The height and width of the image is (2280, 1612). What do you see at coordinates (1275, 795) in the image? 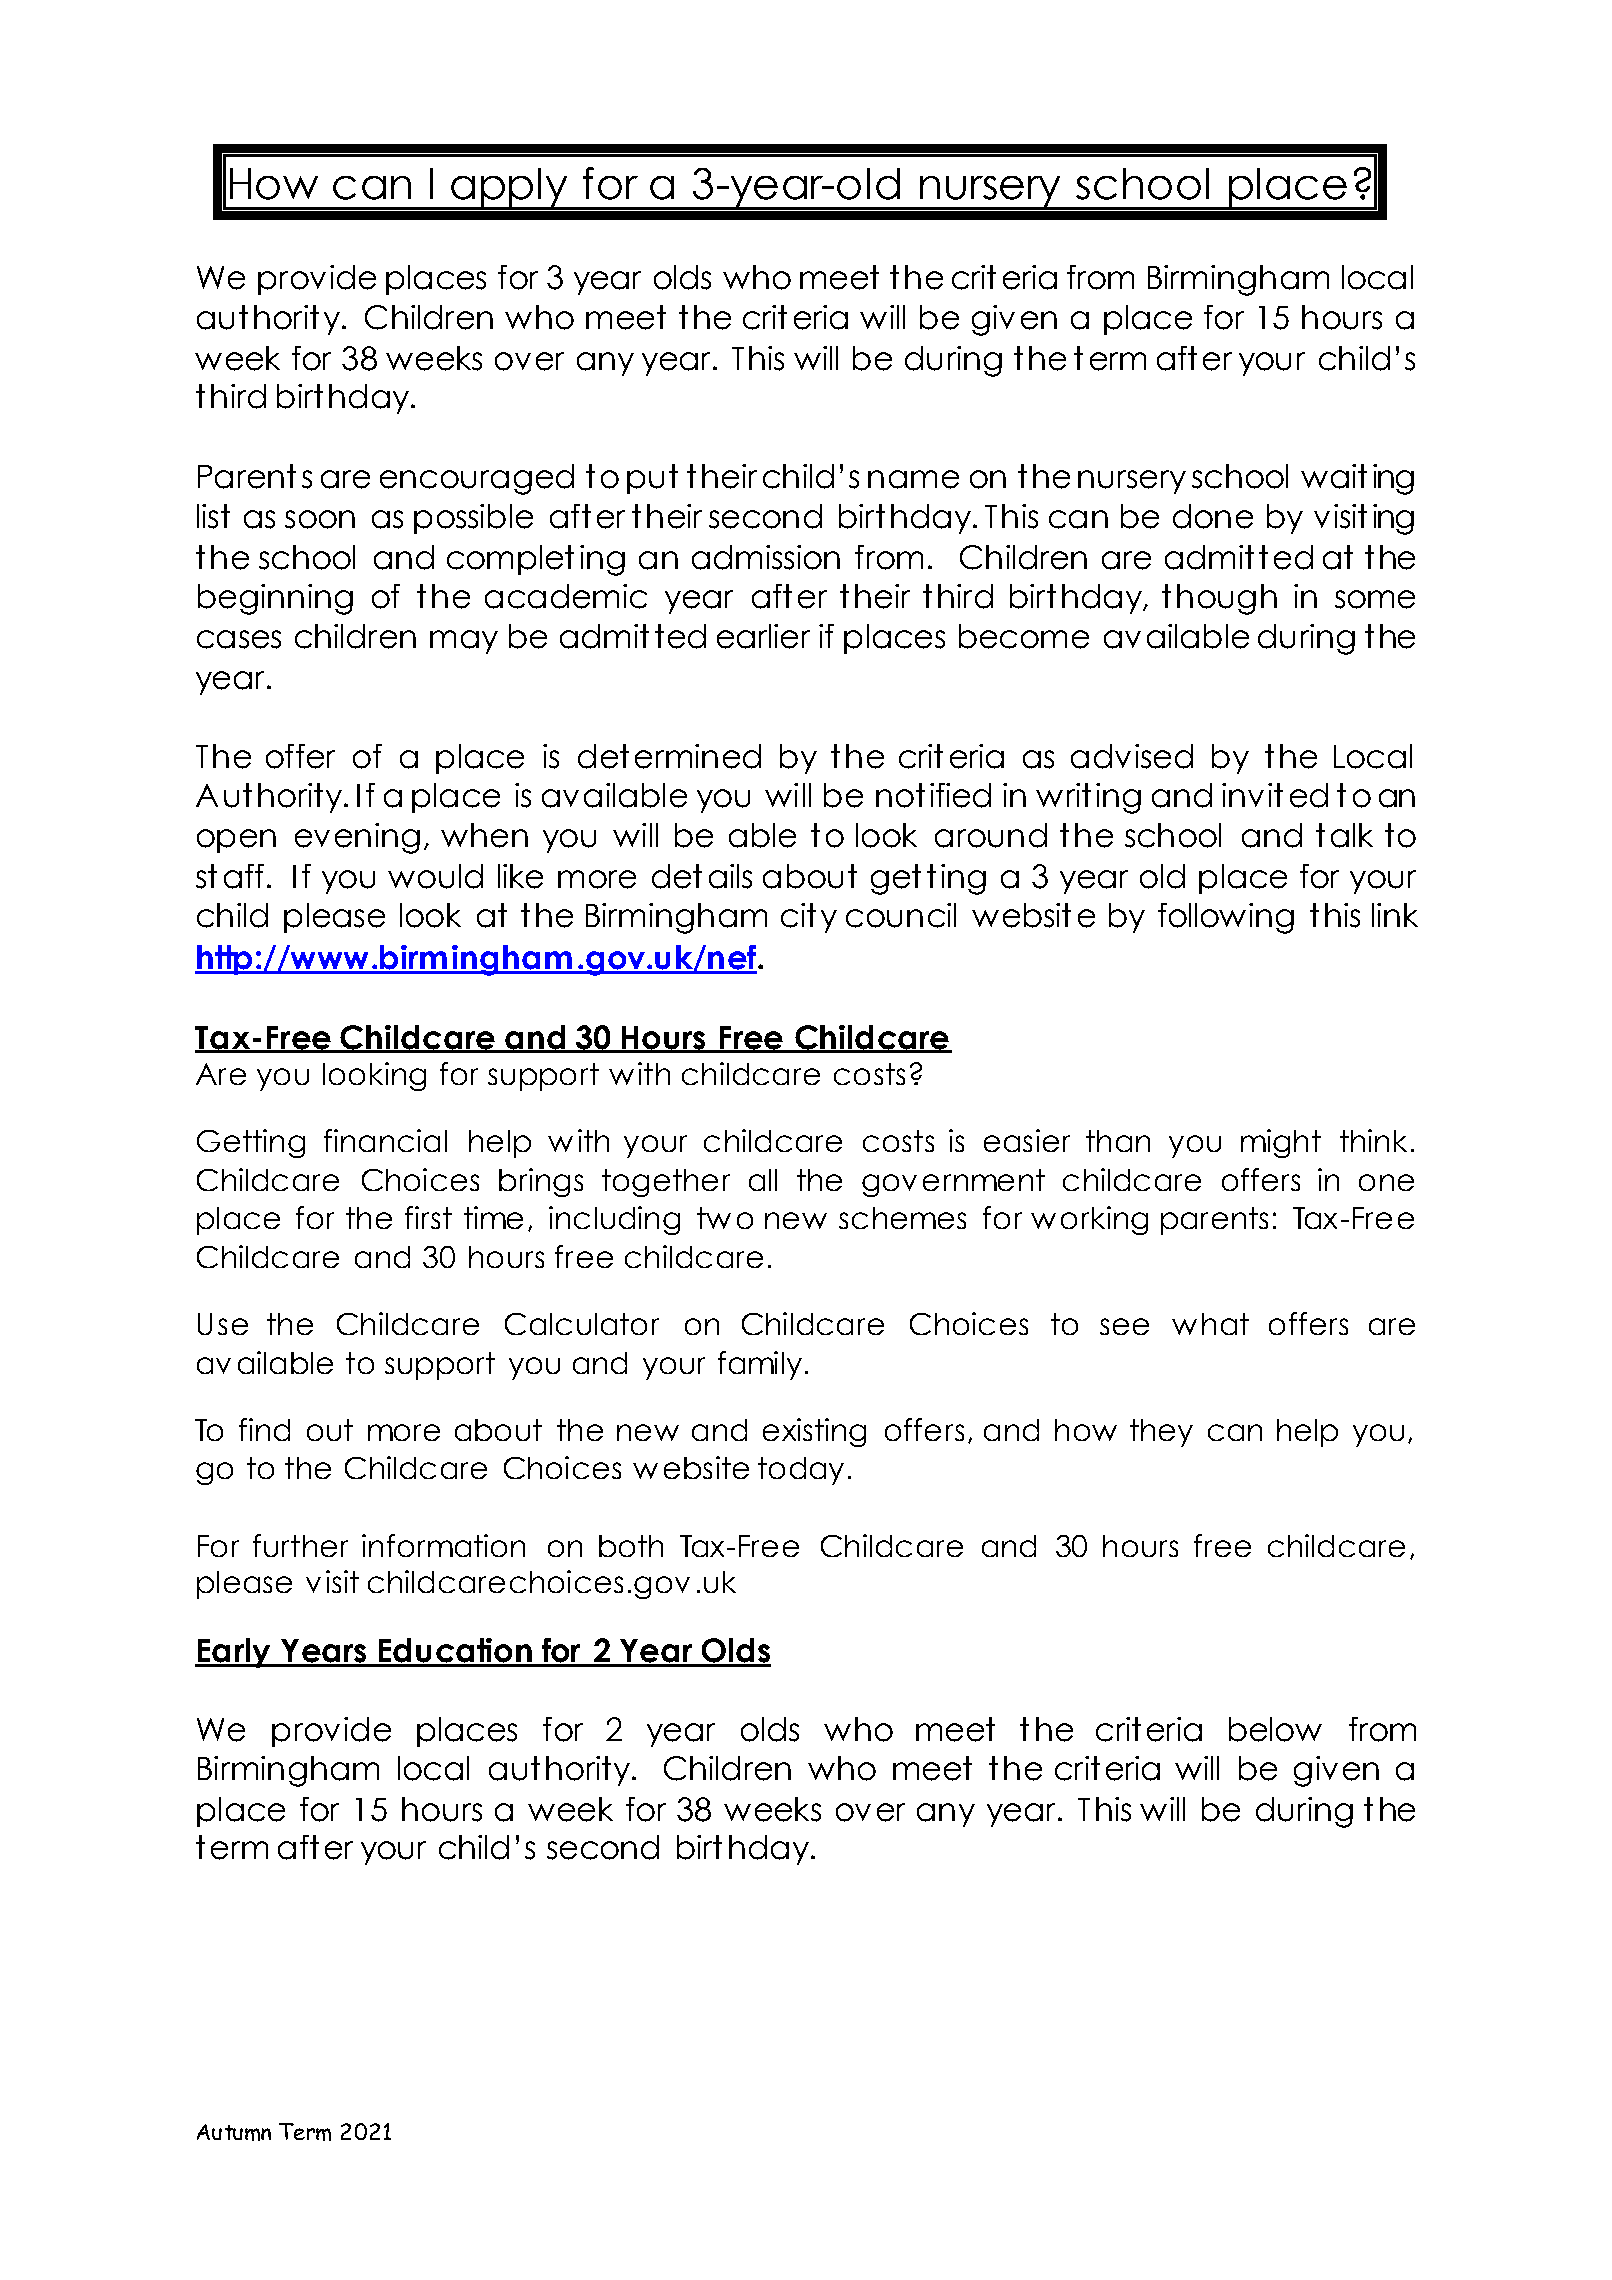
I see `invited` at bounding box center [1275, 795].
